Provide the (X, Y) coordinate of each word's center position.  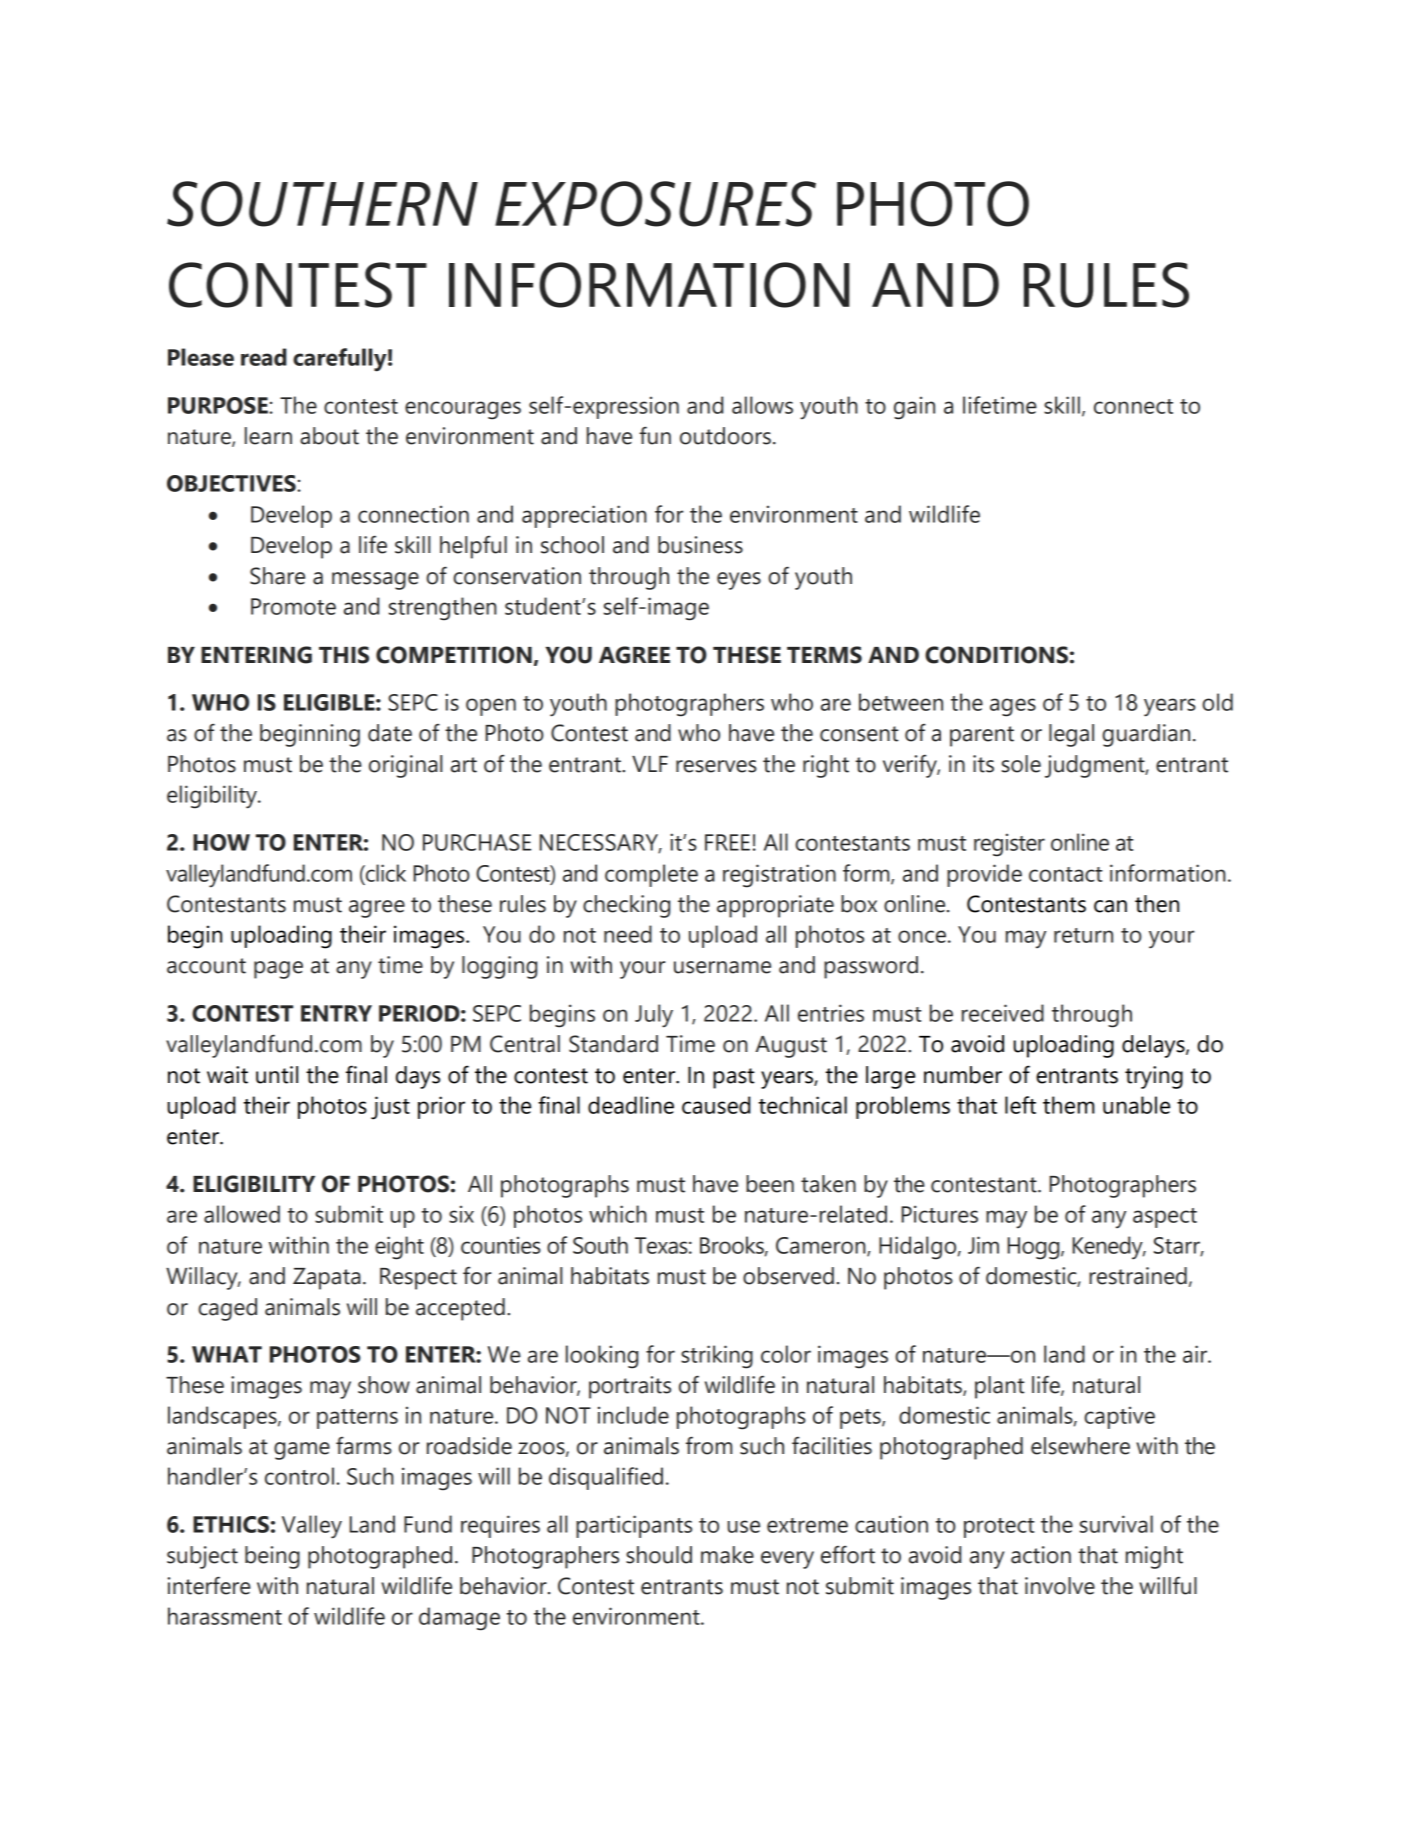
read (264, 357)
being (272, 1557)
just (390, 1108)
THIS (344, 655)
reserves (716, 766)
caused (716, 1105)
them (1069, 1105)
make (727, 1555)
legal (1071, 735)
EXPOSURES (655, 204)
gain (914, 408)
